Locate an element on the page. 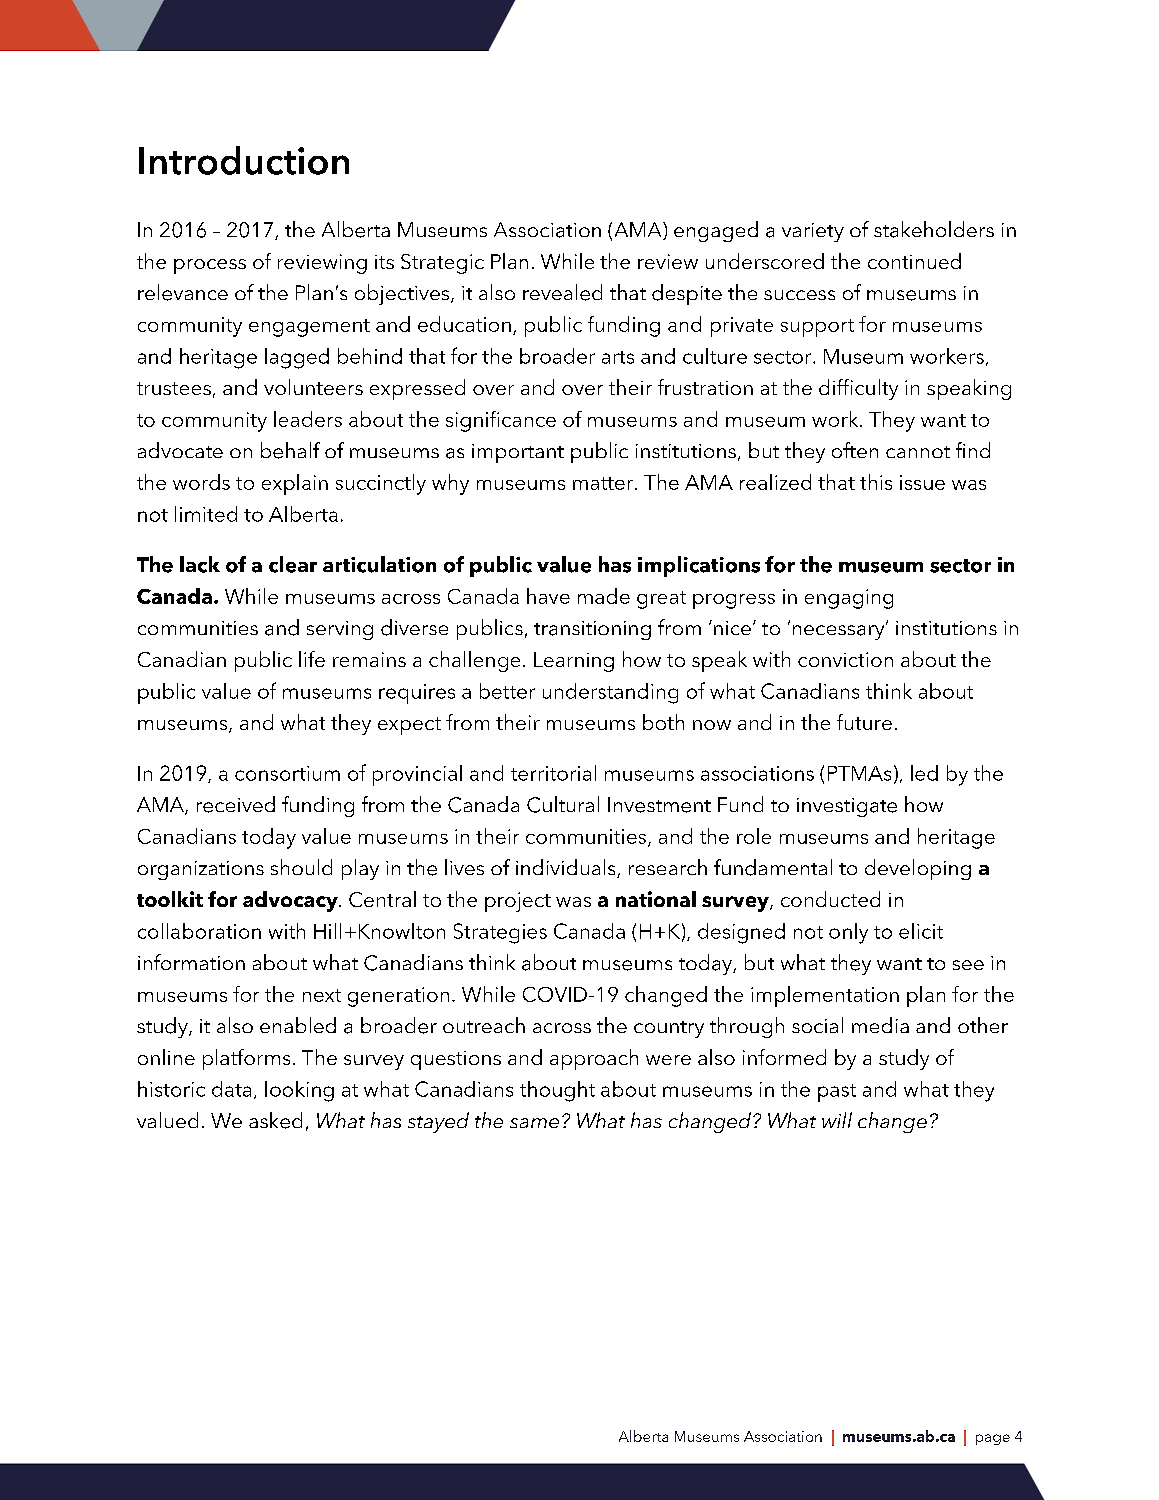  revealed is located at coordinates (562, 292).
